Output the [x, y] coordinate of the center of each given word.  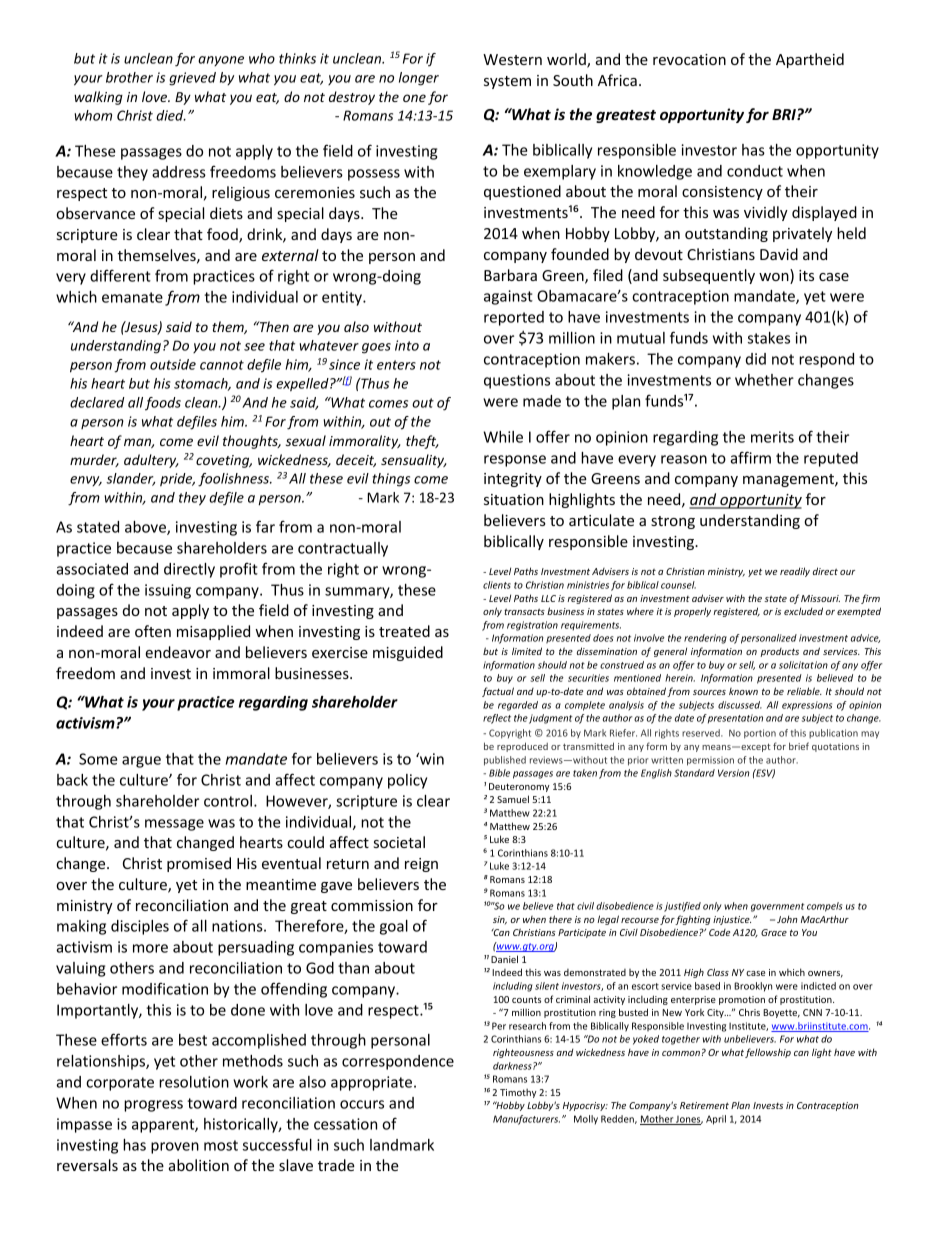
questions [517, 381]
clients [497, 585]
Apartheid [810, 60]
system [507, 82]
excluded [803, 611]
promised [199, 864]
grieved [192, 79]
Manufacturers [526, 1120]
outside [173, 364]
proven [175, 1148]
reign [421, 865]
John [787, 919]
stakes [769, 338]
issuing [168, 591]
